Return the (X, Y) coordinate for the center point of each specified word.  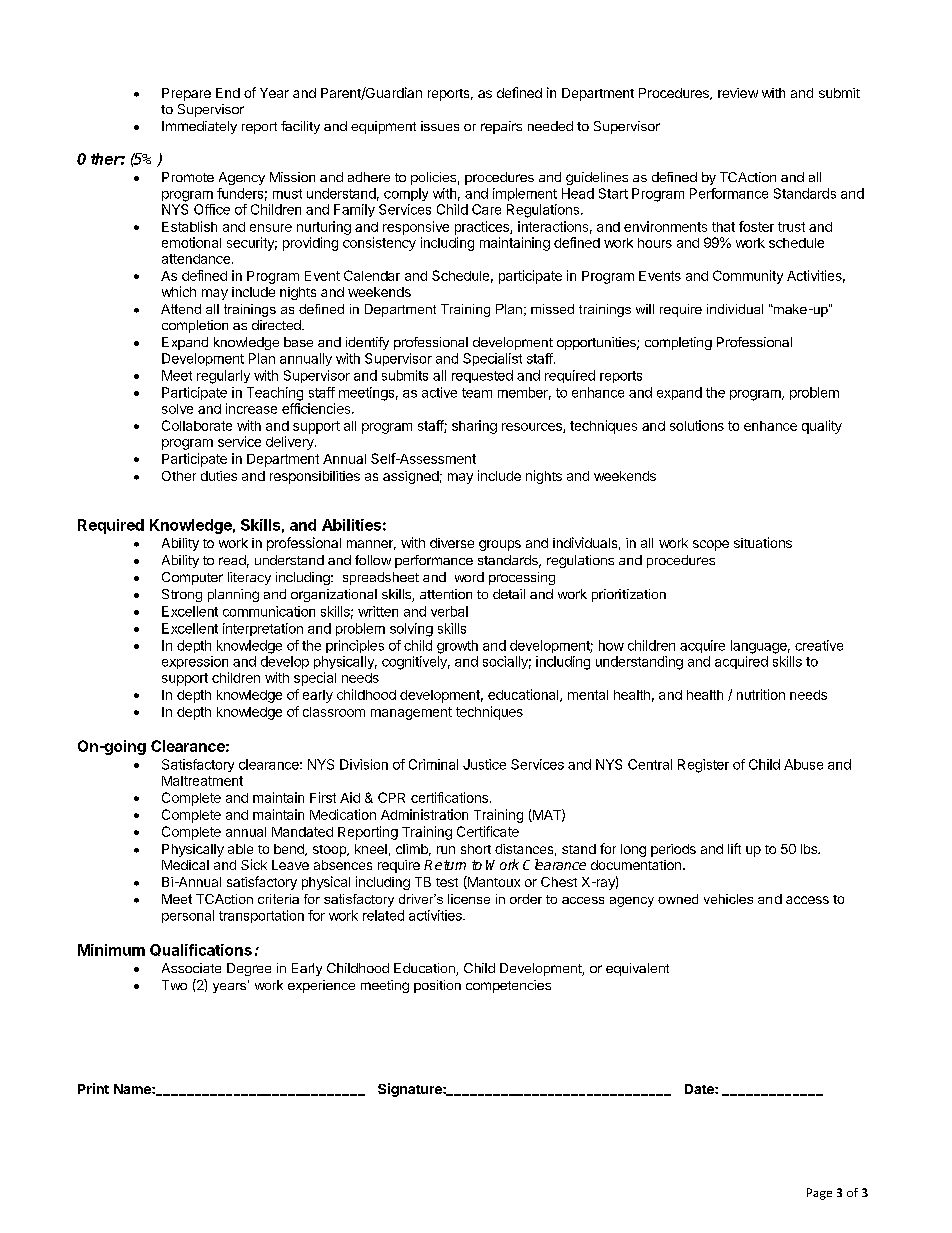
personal (188, 916)
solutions (697, 425)
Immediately (199, 127)
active (439, 392)
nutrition (761, 694)
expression (195, 662)
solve (177, 409)
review (738, 93)
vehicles (728, 899)
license (469, 899)
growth (457, 647)
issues (440, 126)
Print (93, 1088)
